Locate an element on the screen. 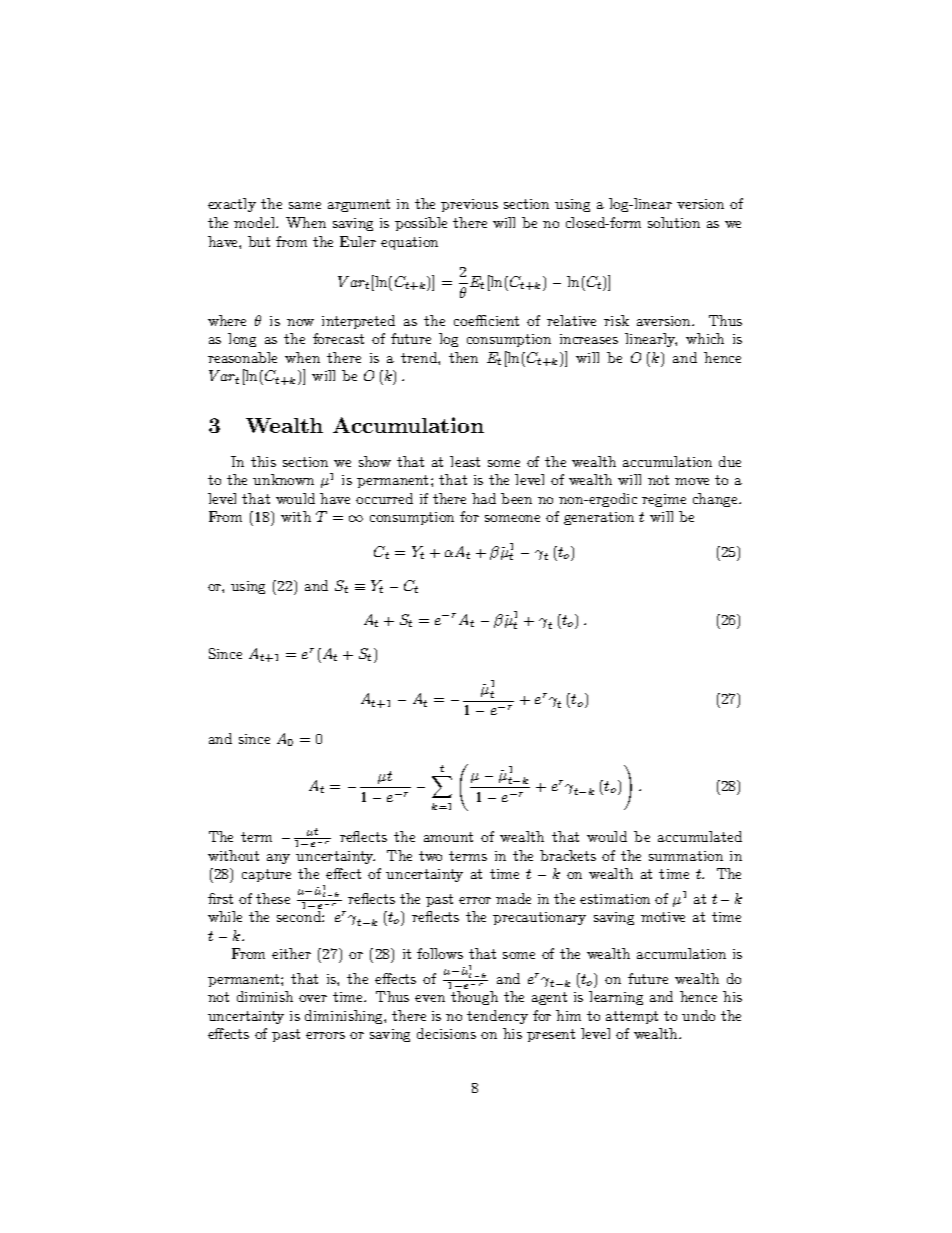  over is located at coordinates (313, 998).
